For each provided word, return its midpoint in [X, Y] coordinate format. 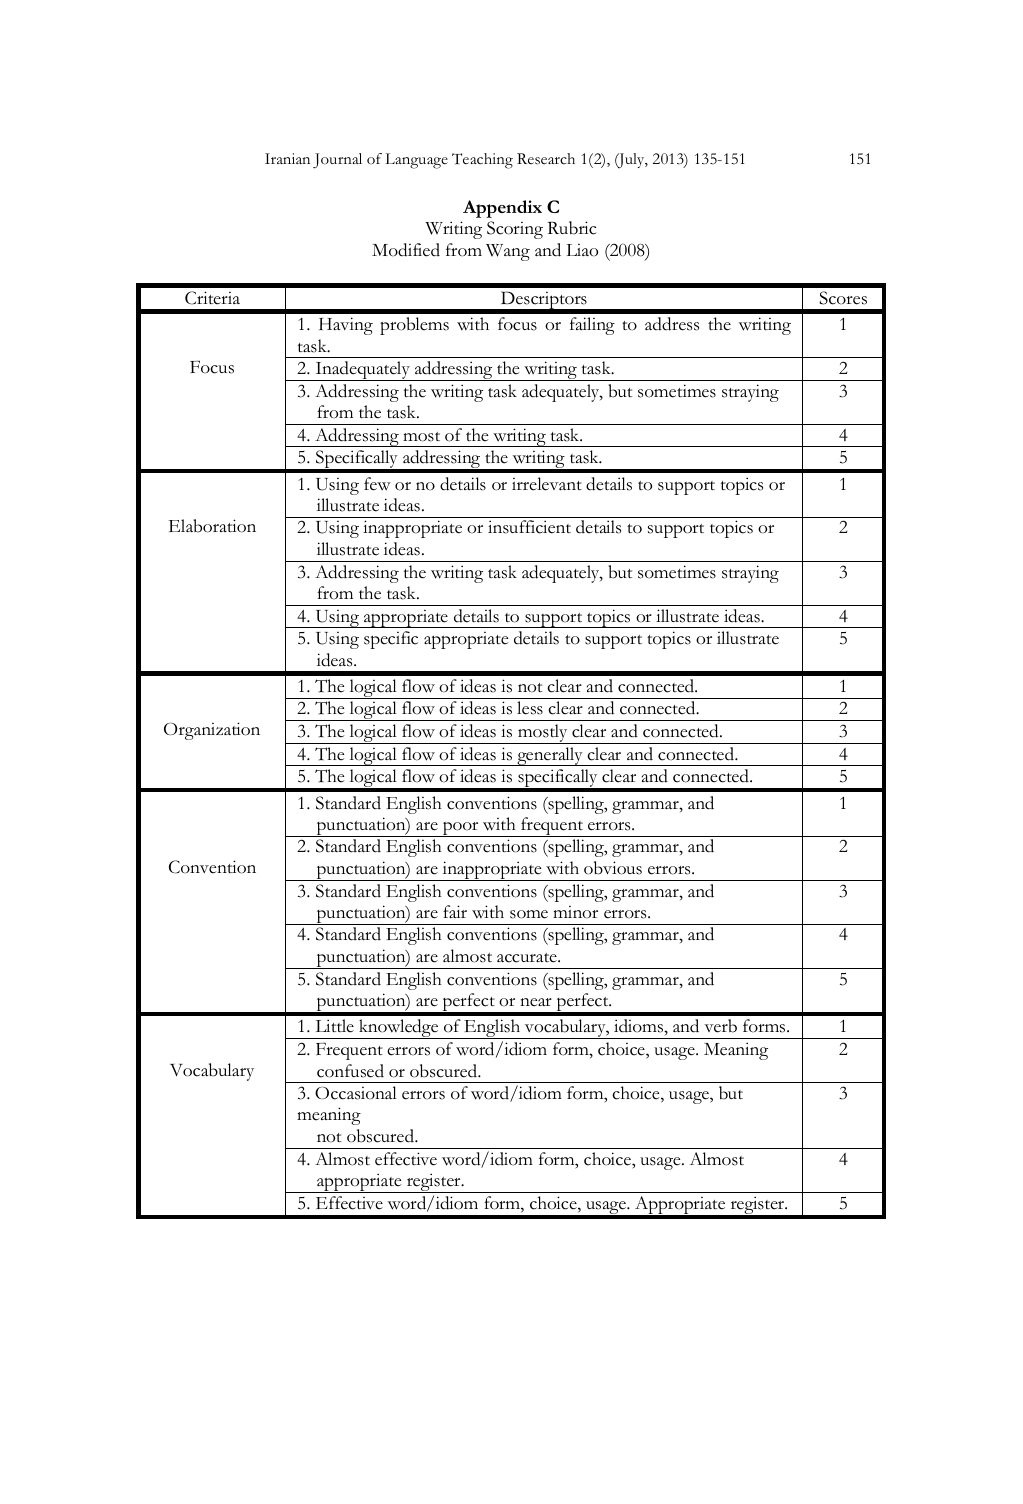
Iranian [287, 158]
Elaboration [212, 526]
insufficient [529, 527]
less [530, 708]
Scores [843, 298]
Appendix [502, 209]
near [536, 1002]
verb [720, 1026]
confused [350, 1071]
